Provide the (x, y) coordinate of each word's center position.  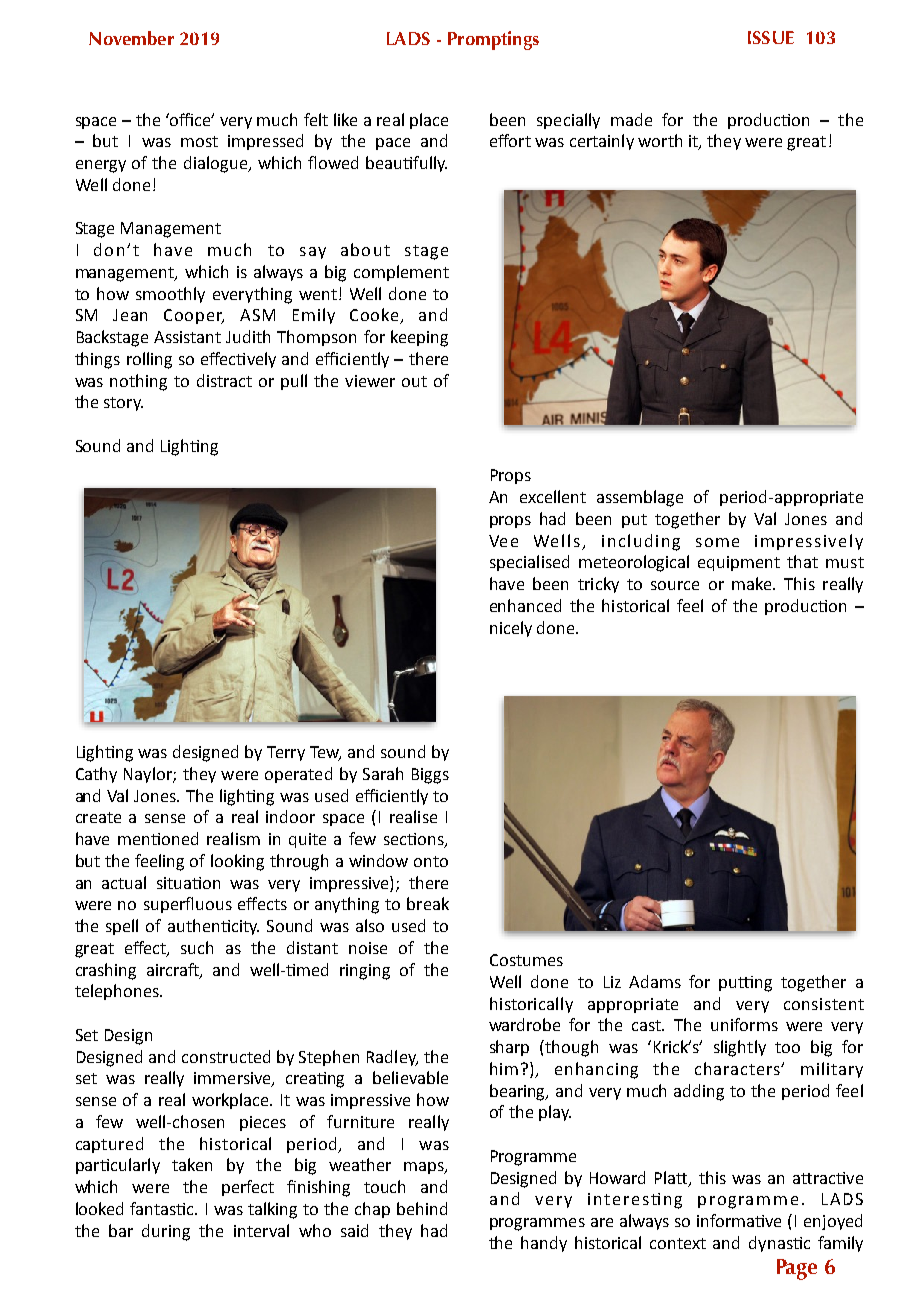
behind (422, 1208)
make (753, 583)
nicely (511, 629)
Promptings (493, 40)
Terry (286, 753)
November (131, 38)
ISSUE (771, 37)
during (166, 1232)
